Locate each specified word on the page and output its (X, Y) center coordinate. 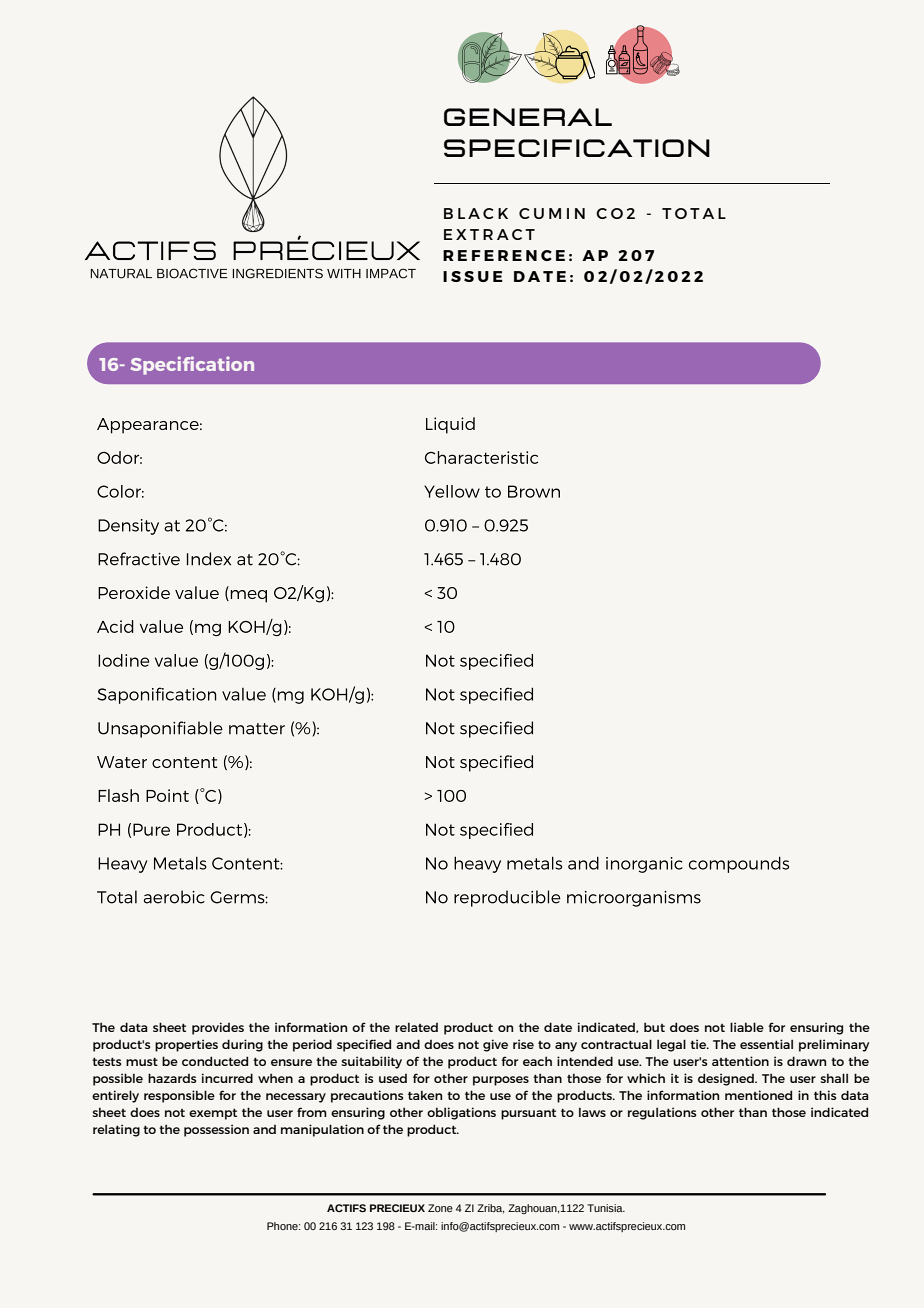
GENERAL (528, 117)
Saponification (156, 695)
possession (216, 1130)
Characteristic (481, 457)
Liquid (450, 425)
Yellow (452, 491)
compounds (739, 864)
